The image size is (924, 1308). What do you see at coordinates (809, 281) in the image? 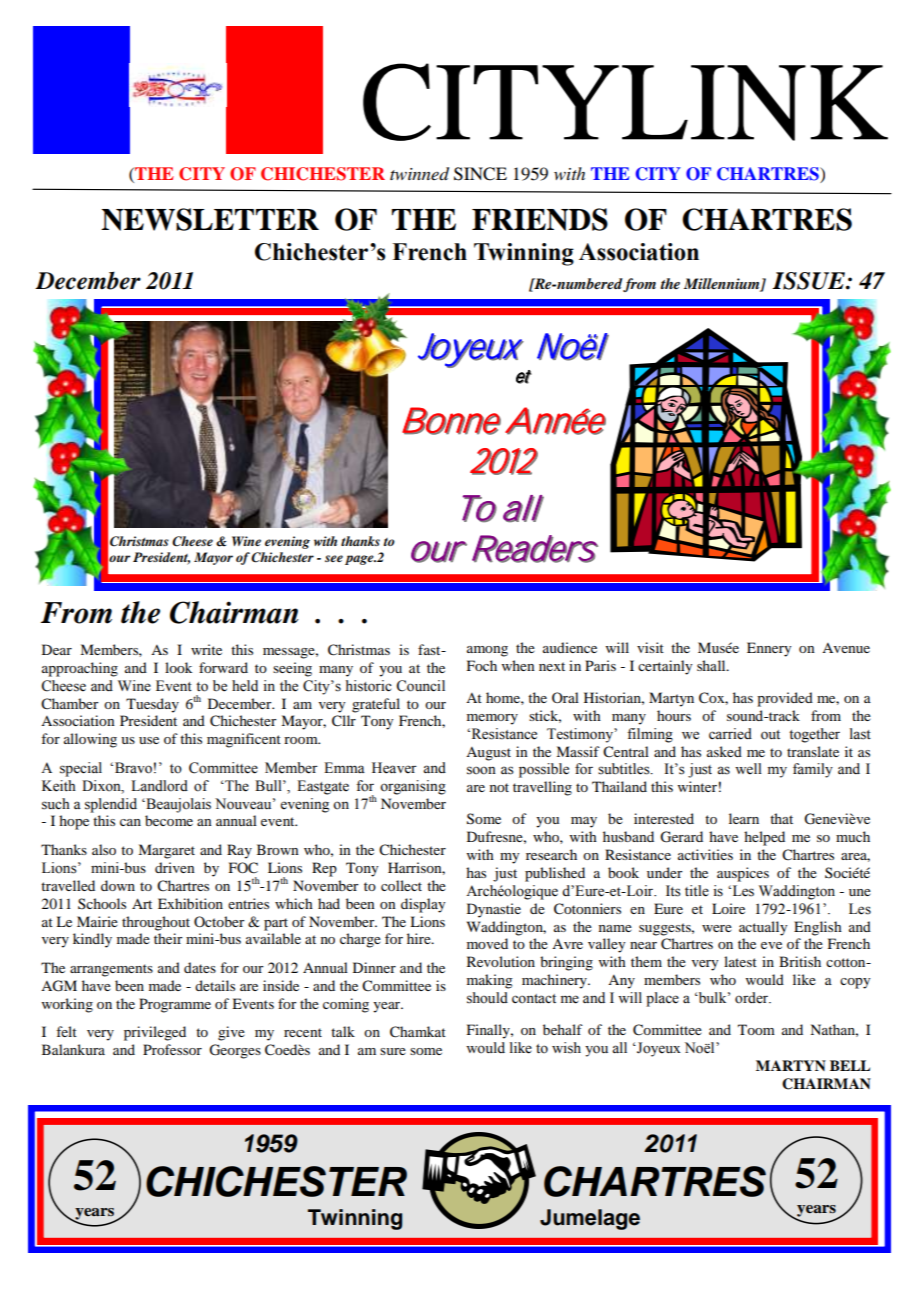
I see `ISSUE` at bounding box center [809, 281].
